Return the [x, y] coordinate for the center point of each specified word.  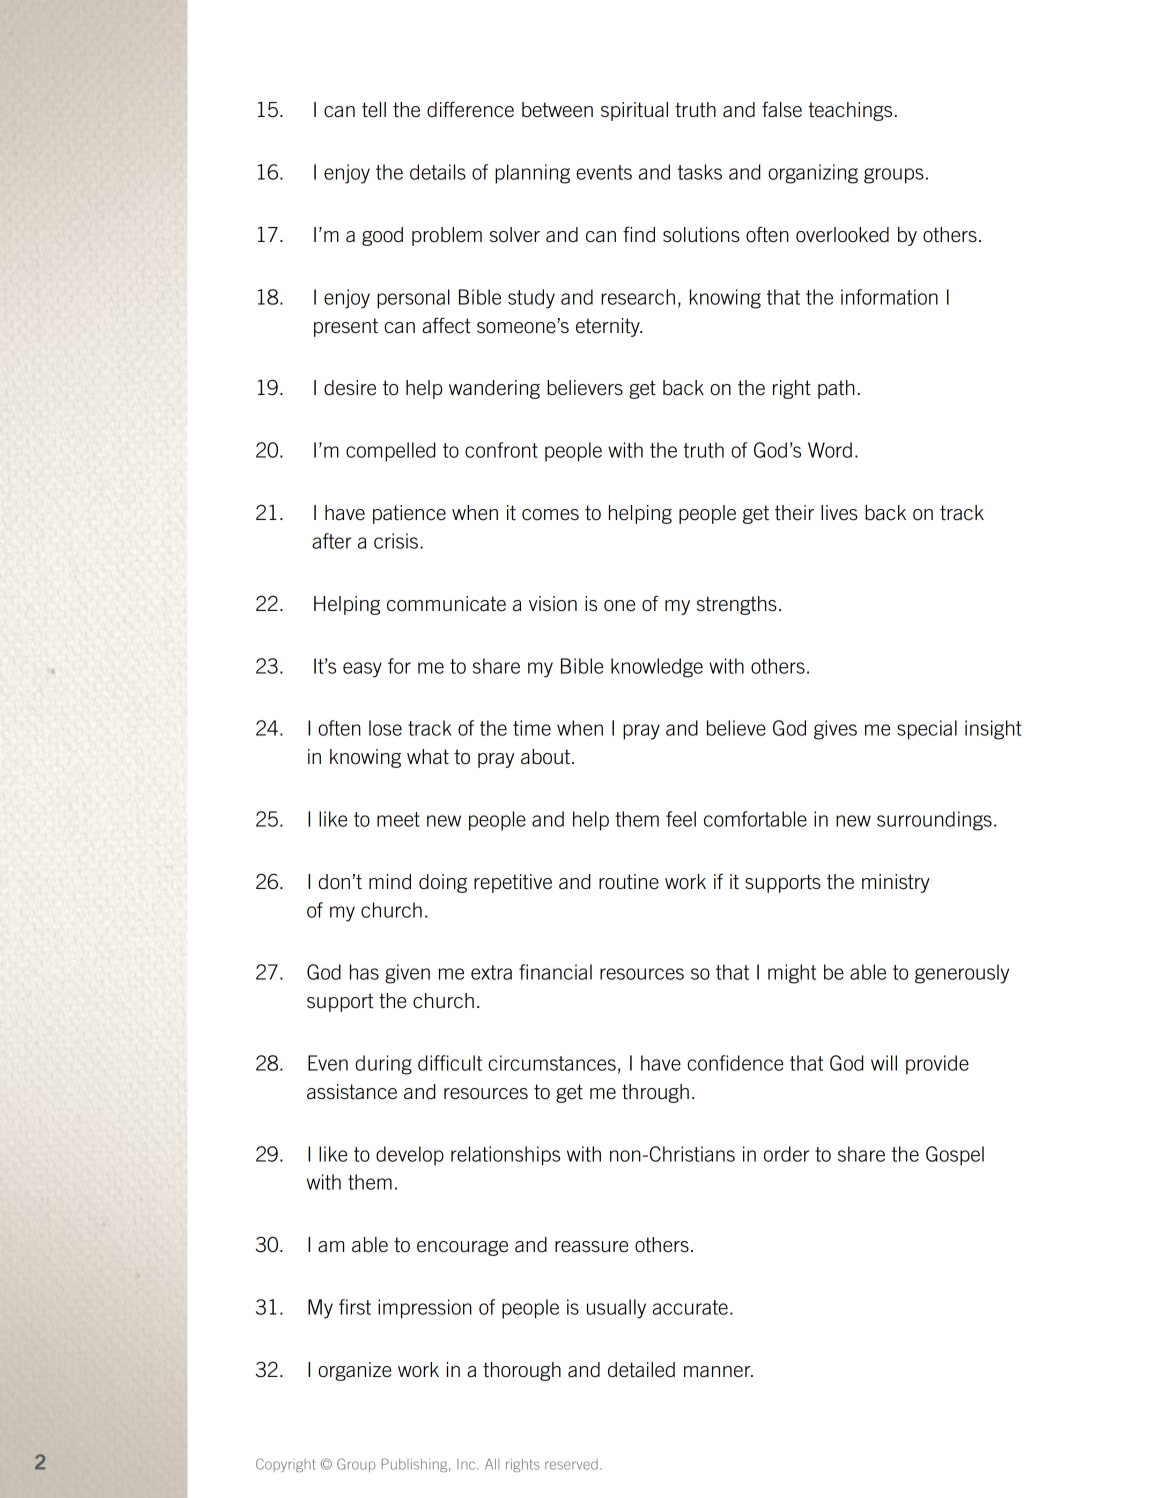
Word [830, 450]
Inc [467, 1464]
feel [681, 819]
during [383, 1065]
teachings [850, 111]
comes [550, 515]
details [438, 172]
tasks [700, 172]
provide [937, 1065]
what [428, 757]
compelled [390, 452]
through [655, 1093]
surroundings [934, 821]
